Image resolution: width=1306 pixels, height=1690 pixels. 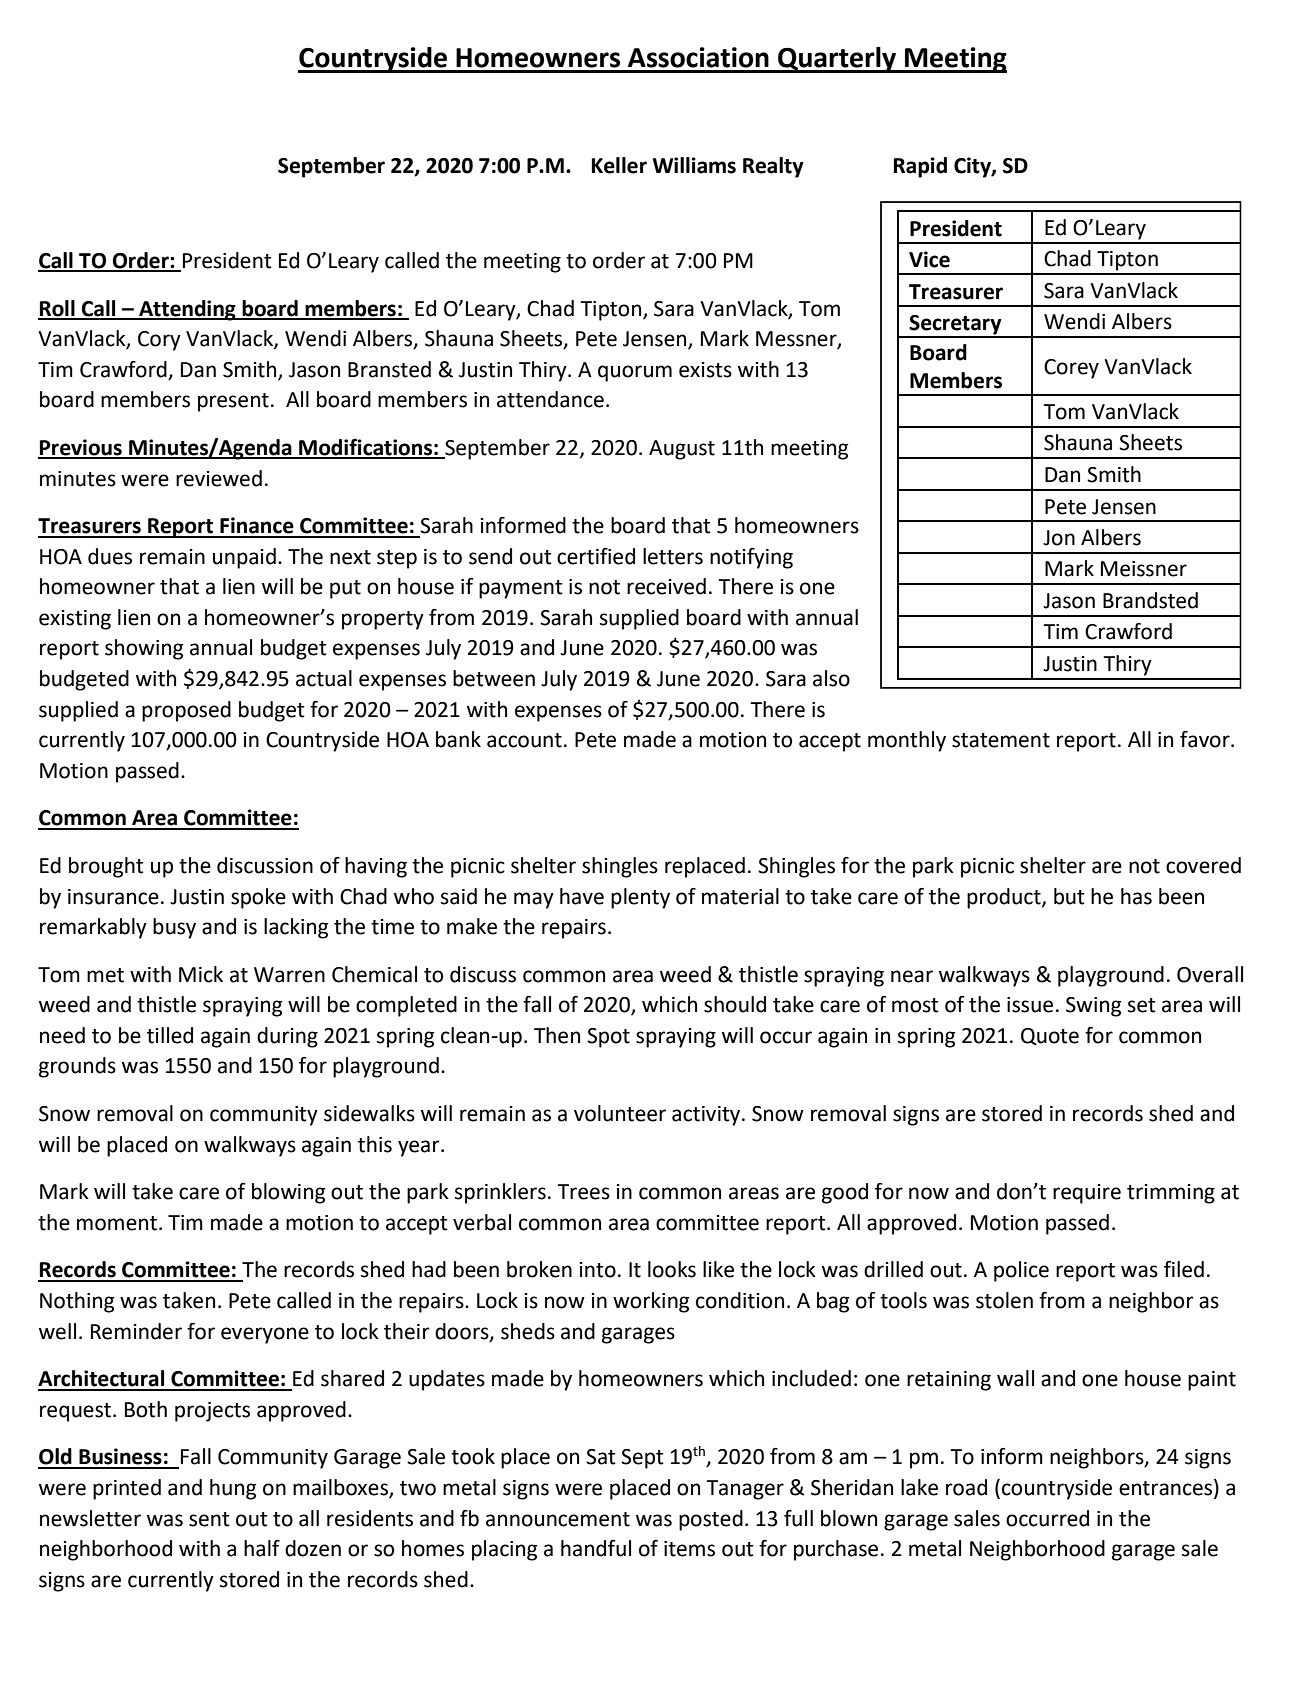 I want to click on brought, so click(x=106, y=867).
